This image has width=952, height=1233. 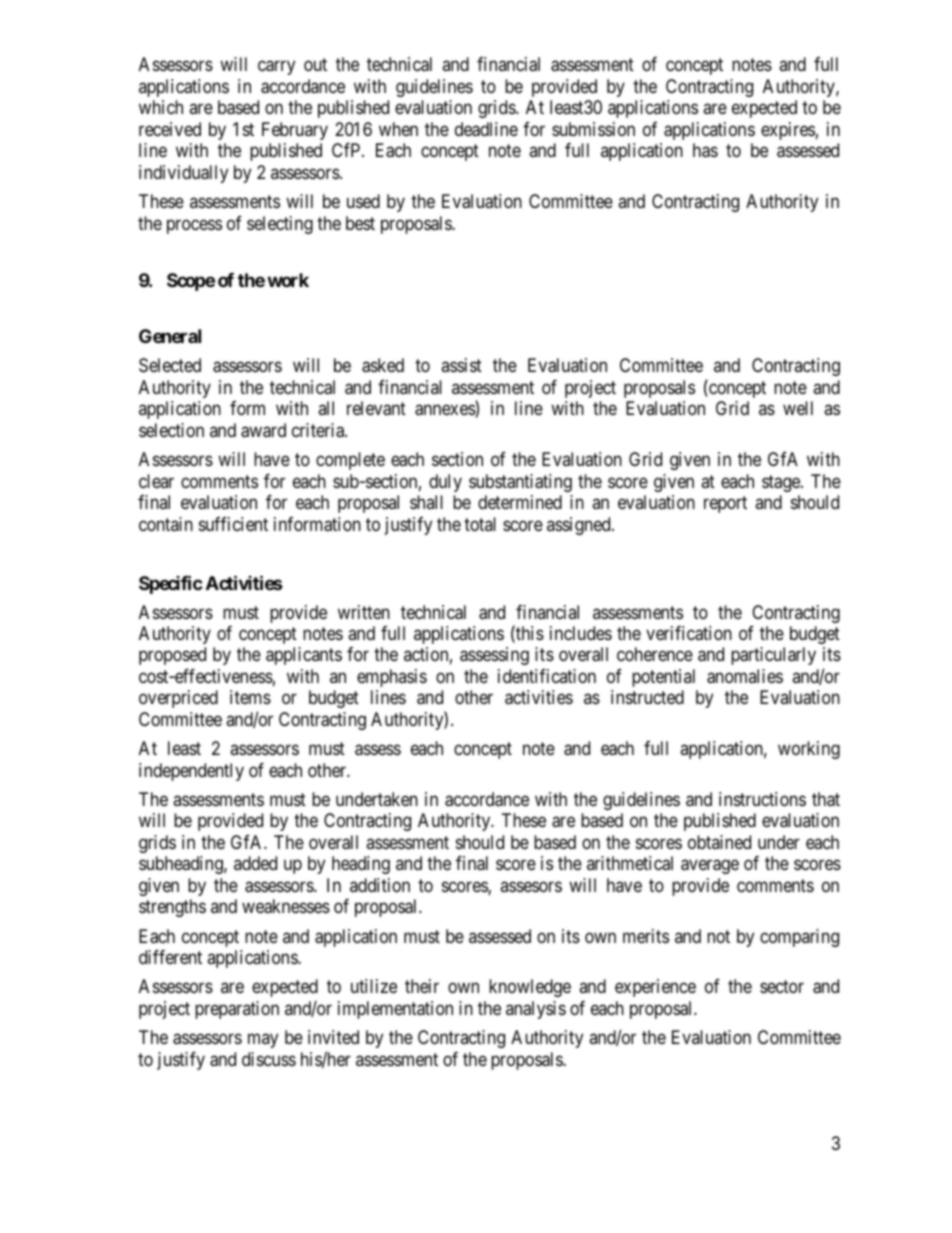 What do you see at coordinates (263, 430) in the image?
I see `award` at bounding box center [263, 430].
